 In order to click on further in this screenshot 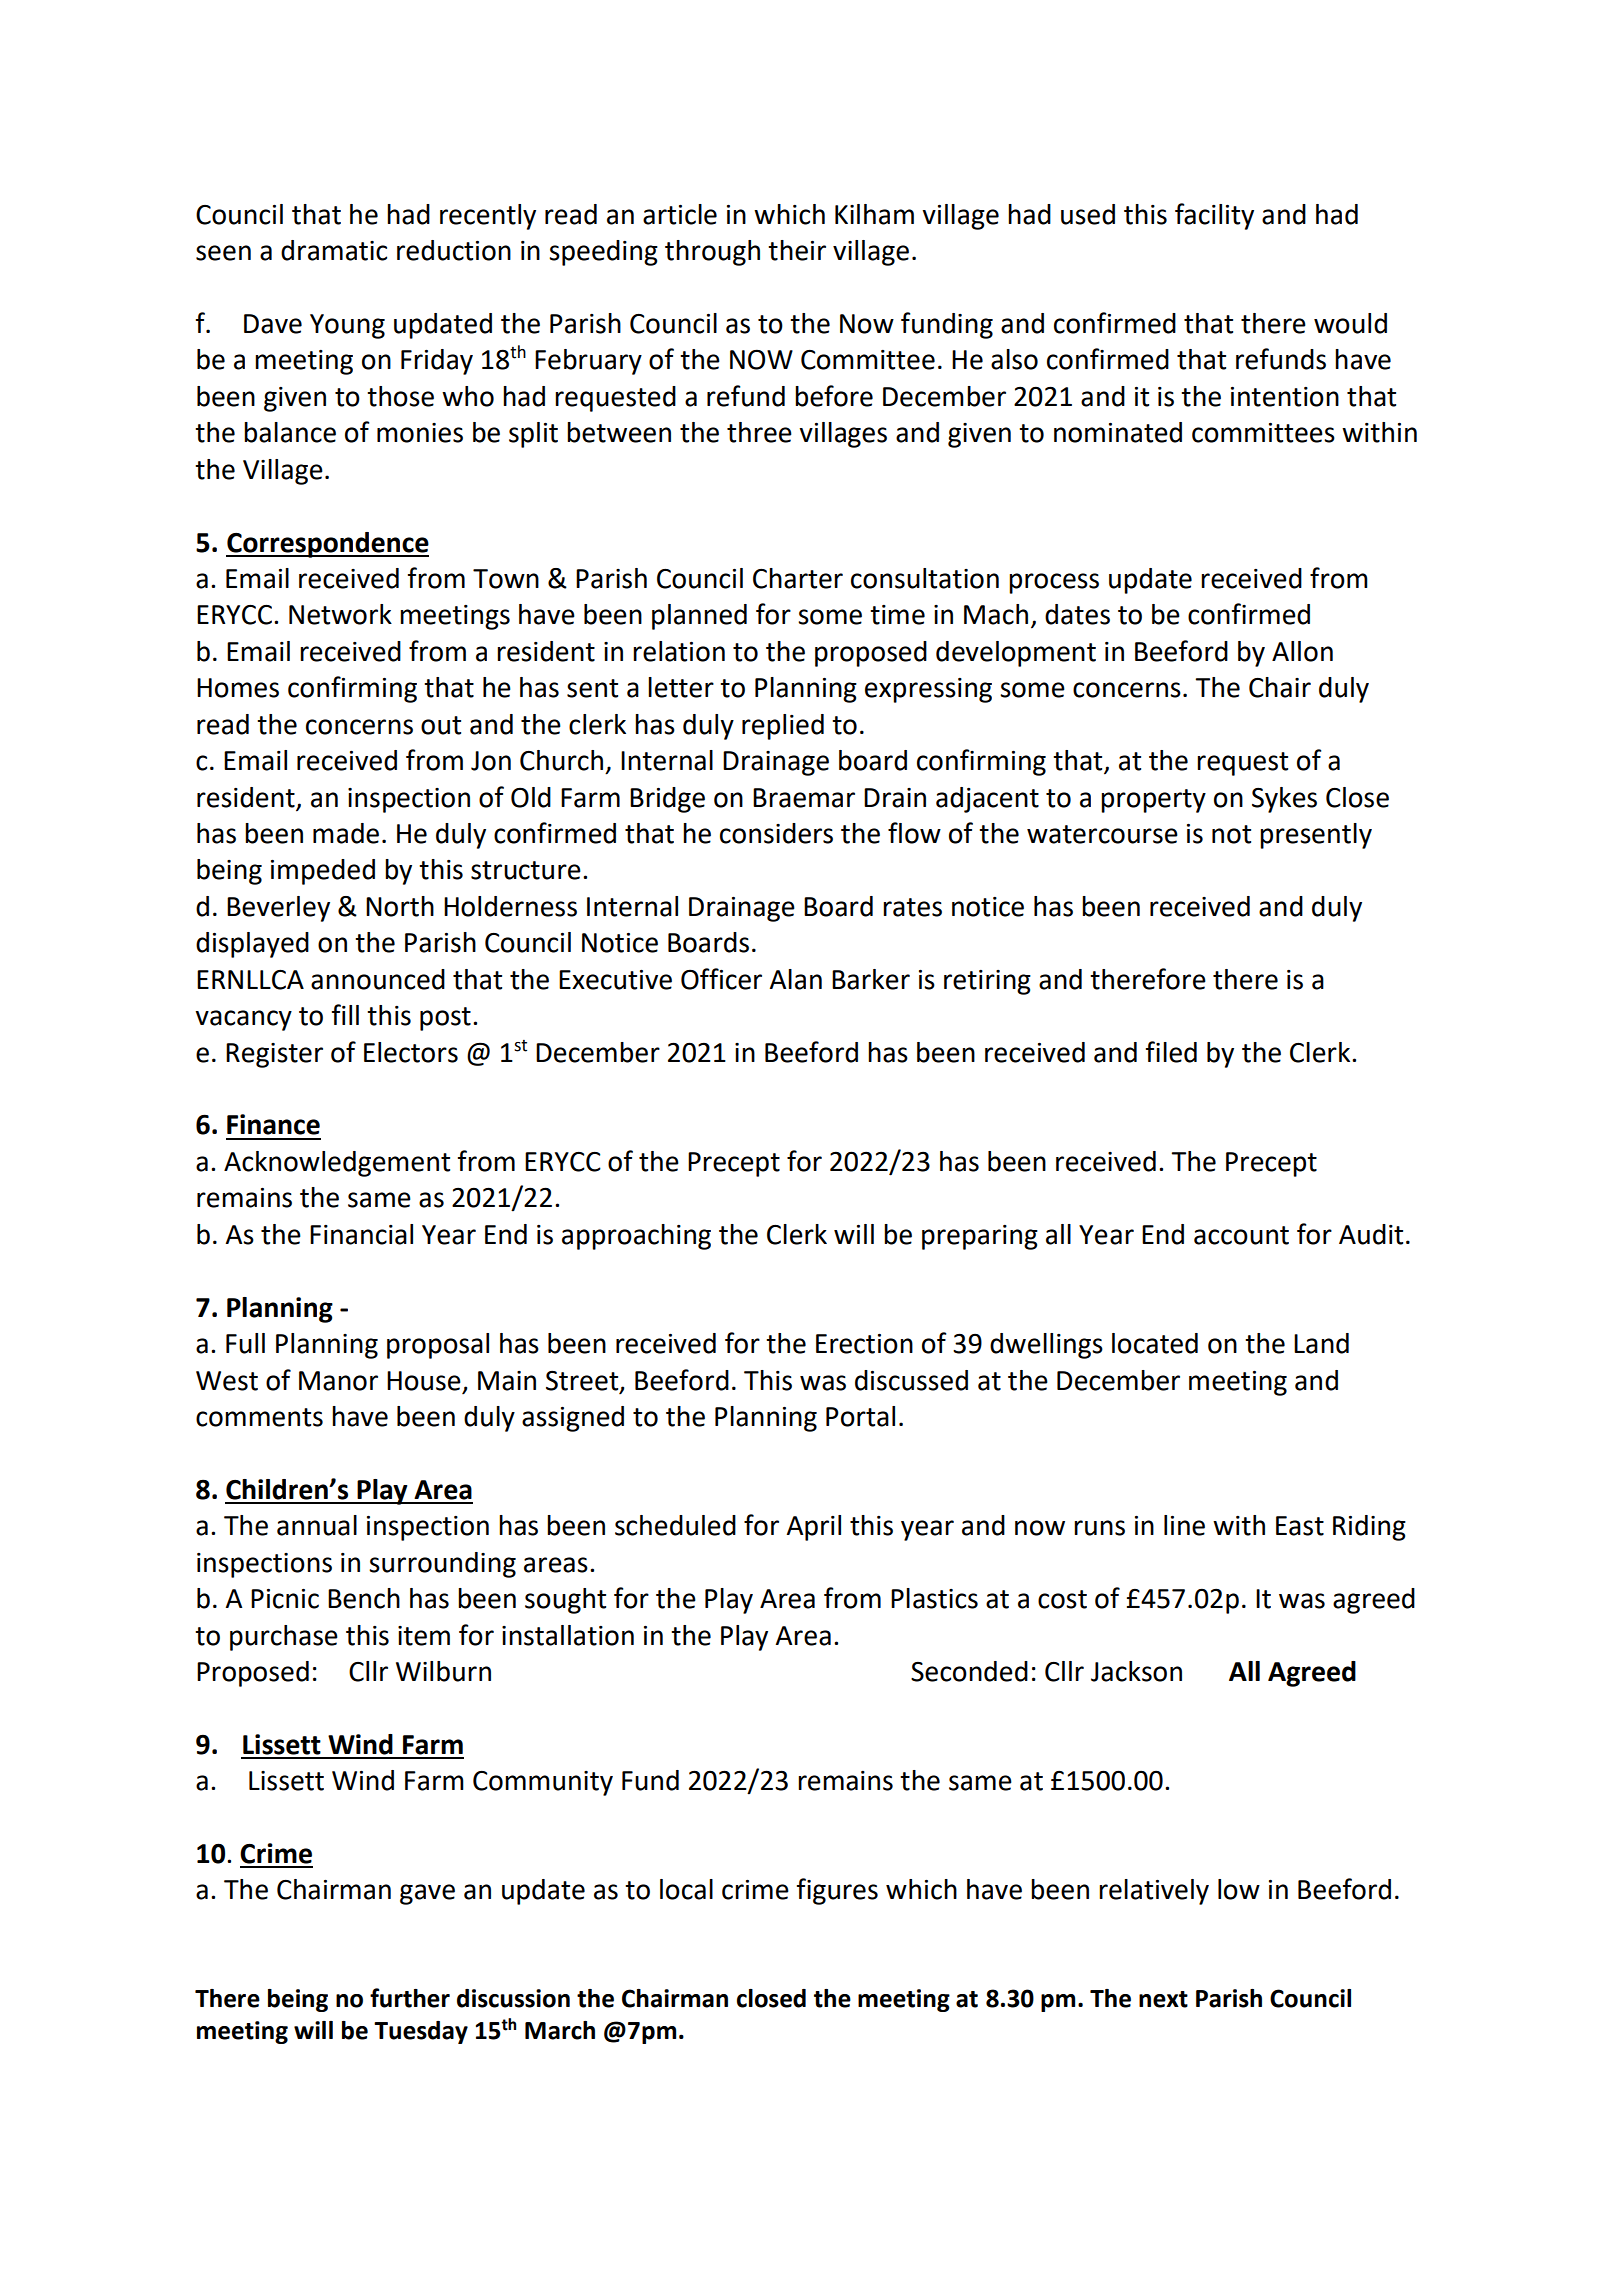, I will do `click(410, 1998)`.
